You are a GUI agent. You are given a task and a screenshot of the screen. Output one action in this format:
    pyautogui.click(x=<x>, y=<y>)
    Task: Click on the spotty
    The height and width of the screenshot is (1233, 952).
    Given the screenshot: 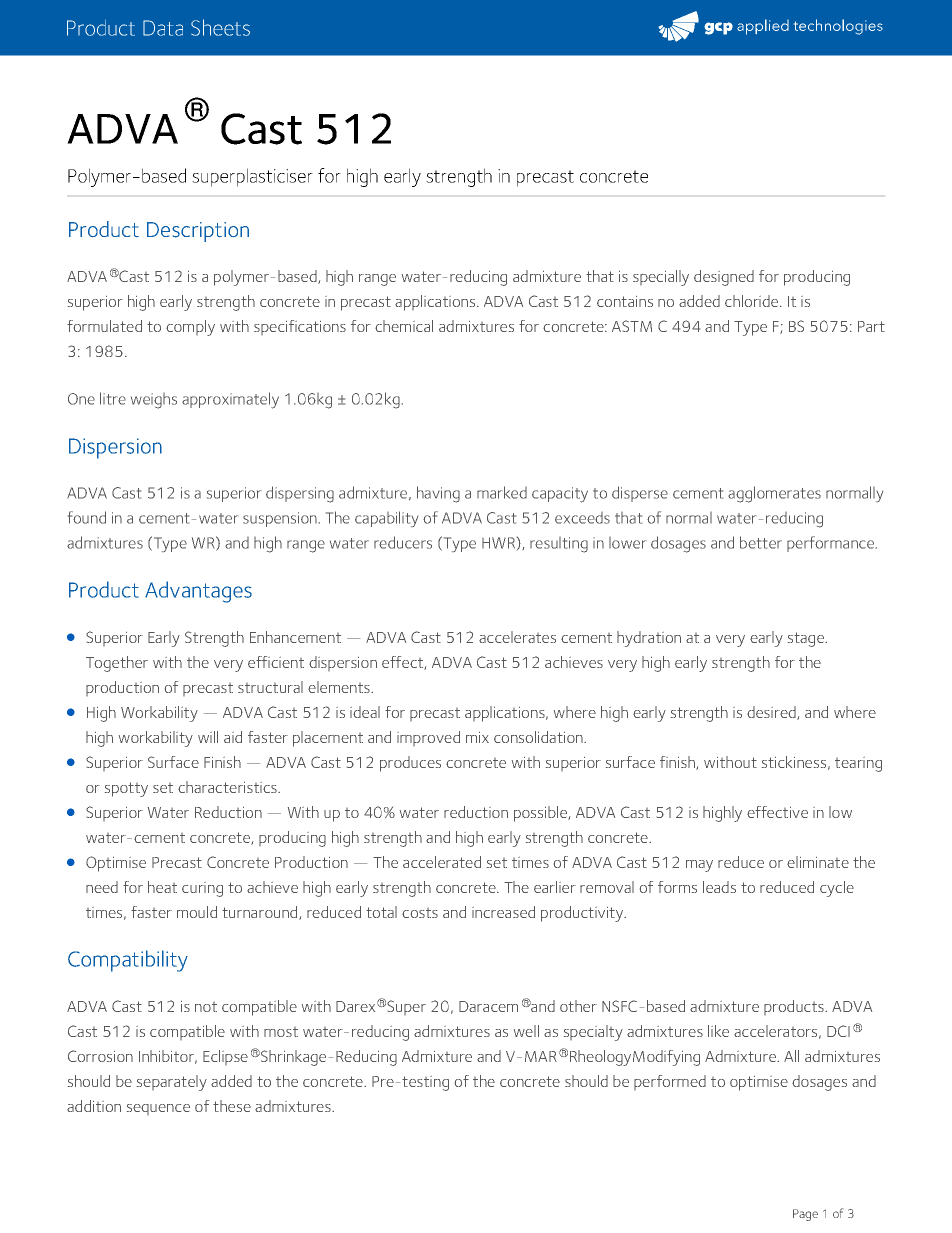 What is the action you would take?
    pyautogui.click(x=126, y=789)
